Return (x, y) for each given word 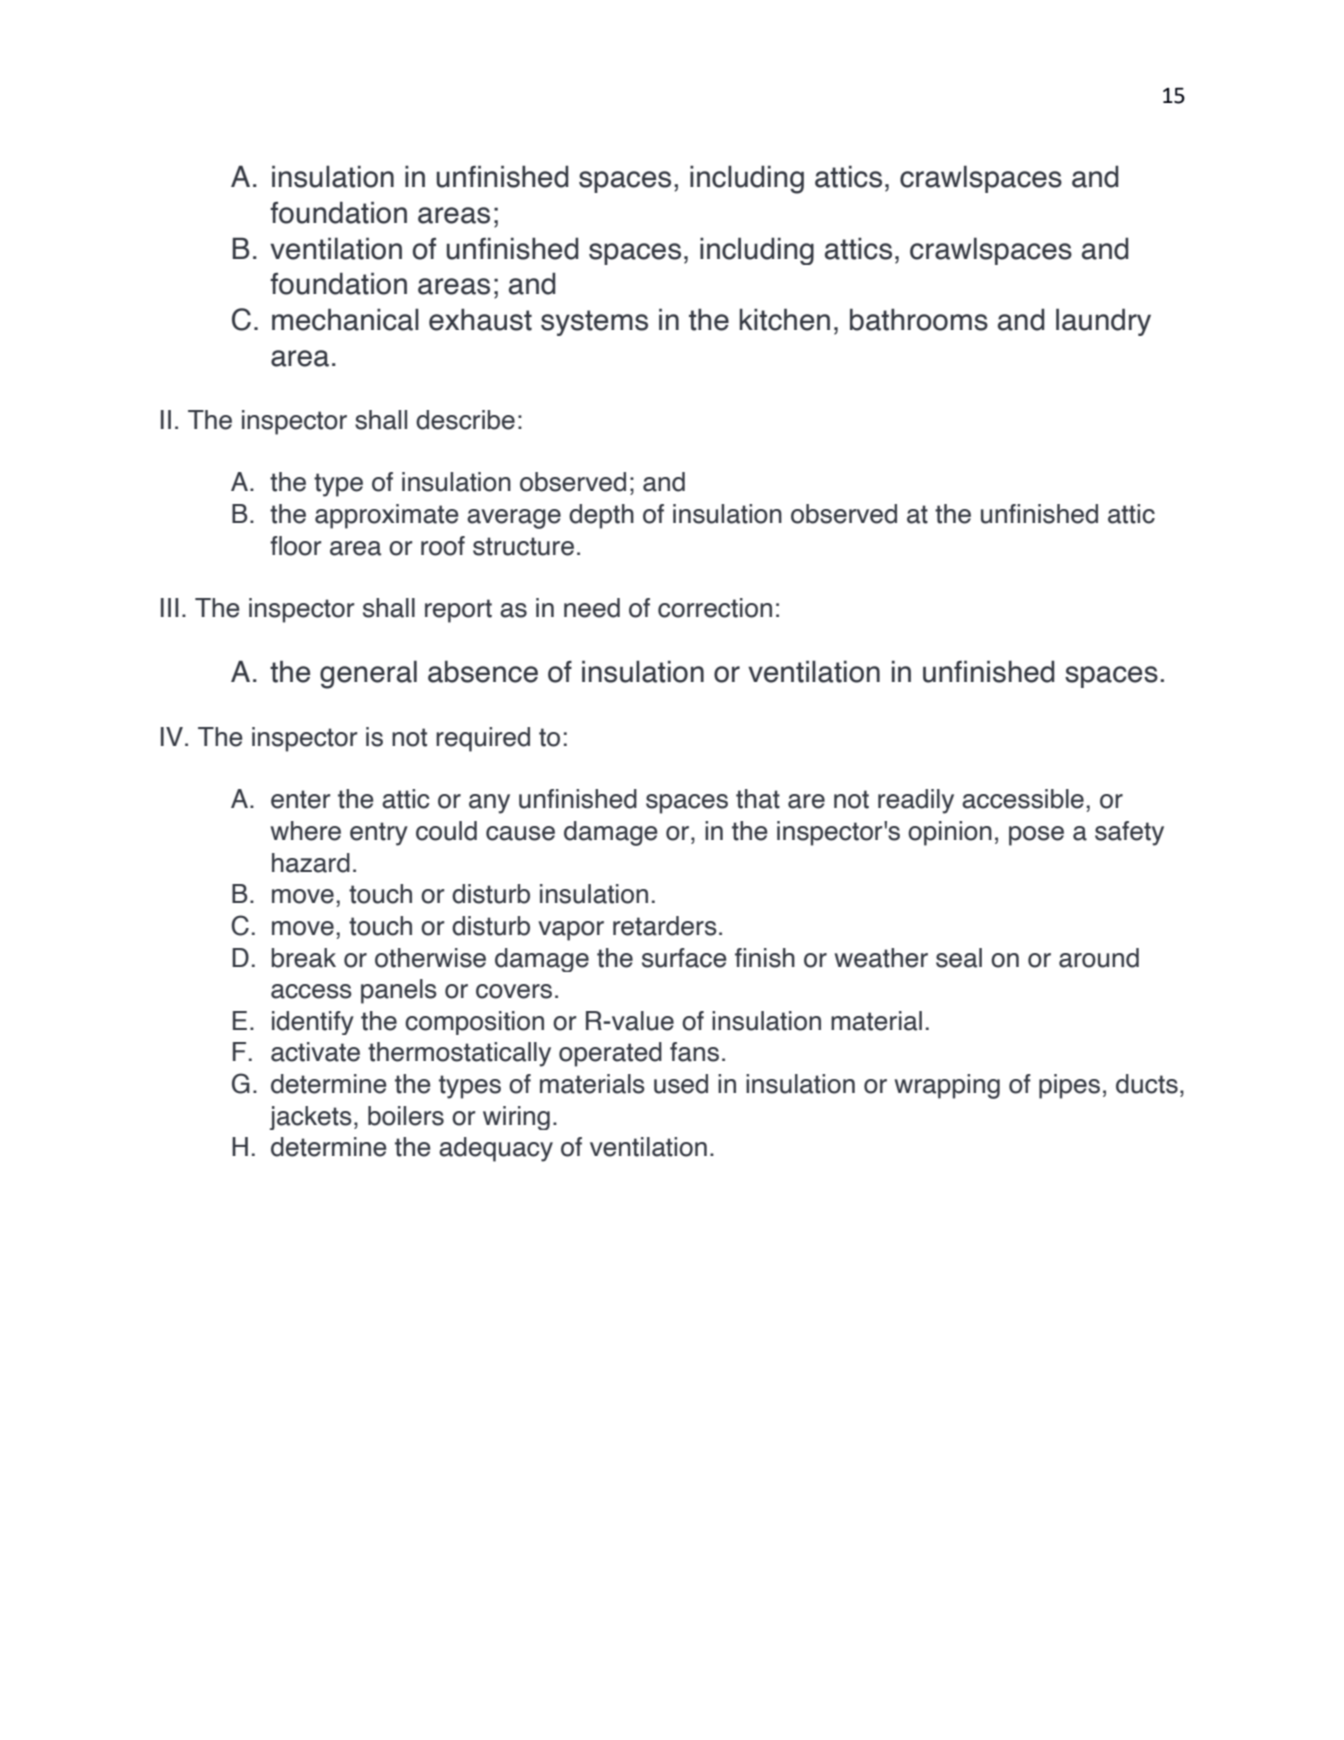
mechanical (345, 319)
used (681, 1084)
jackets (310, 1118)
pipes (1069, 1086)
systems (594, 323)
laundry (1103, 322)
